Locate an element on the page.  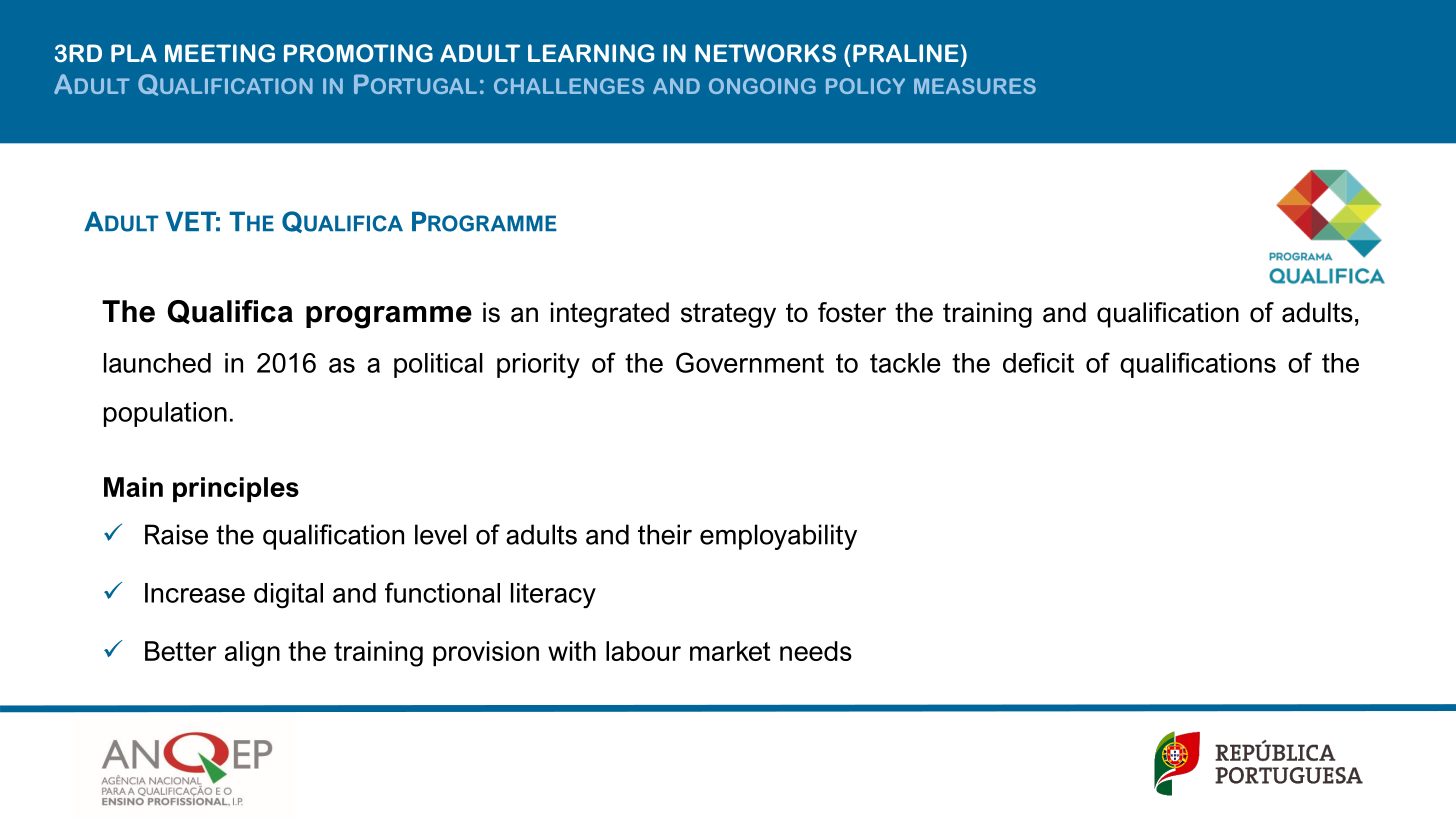
integrated is located at coordinates (610, 315).
